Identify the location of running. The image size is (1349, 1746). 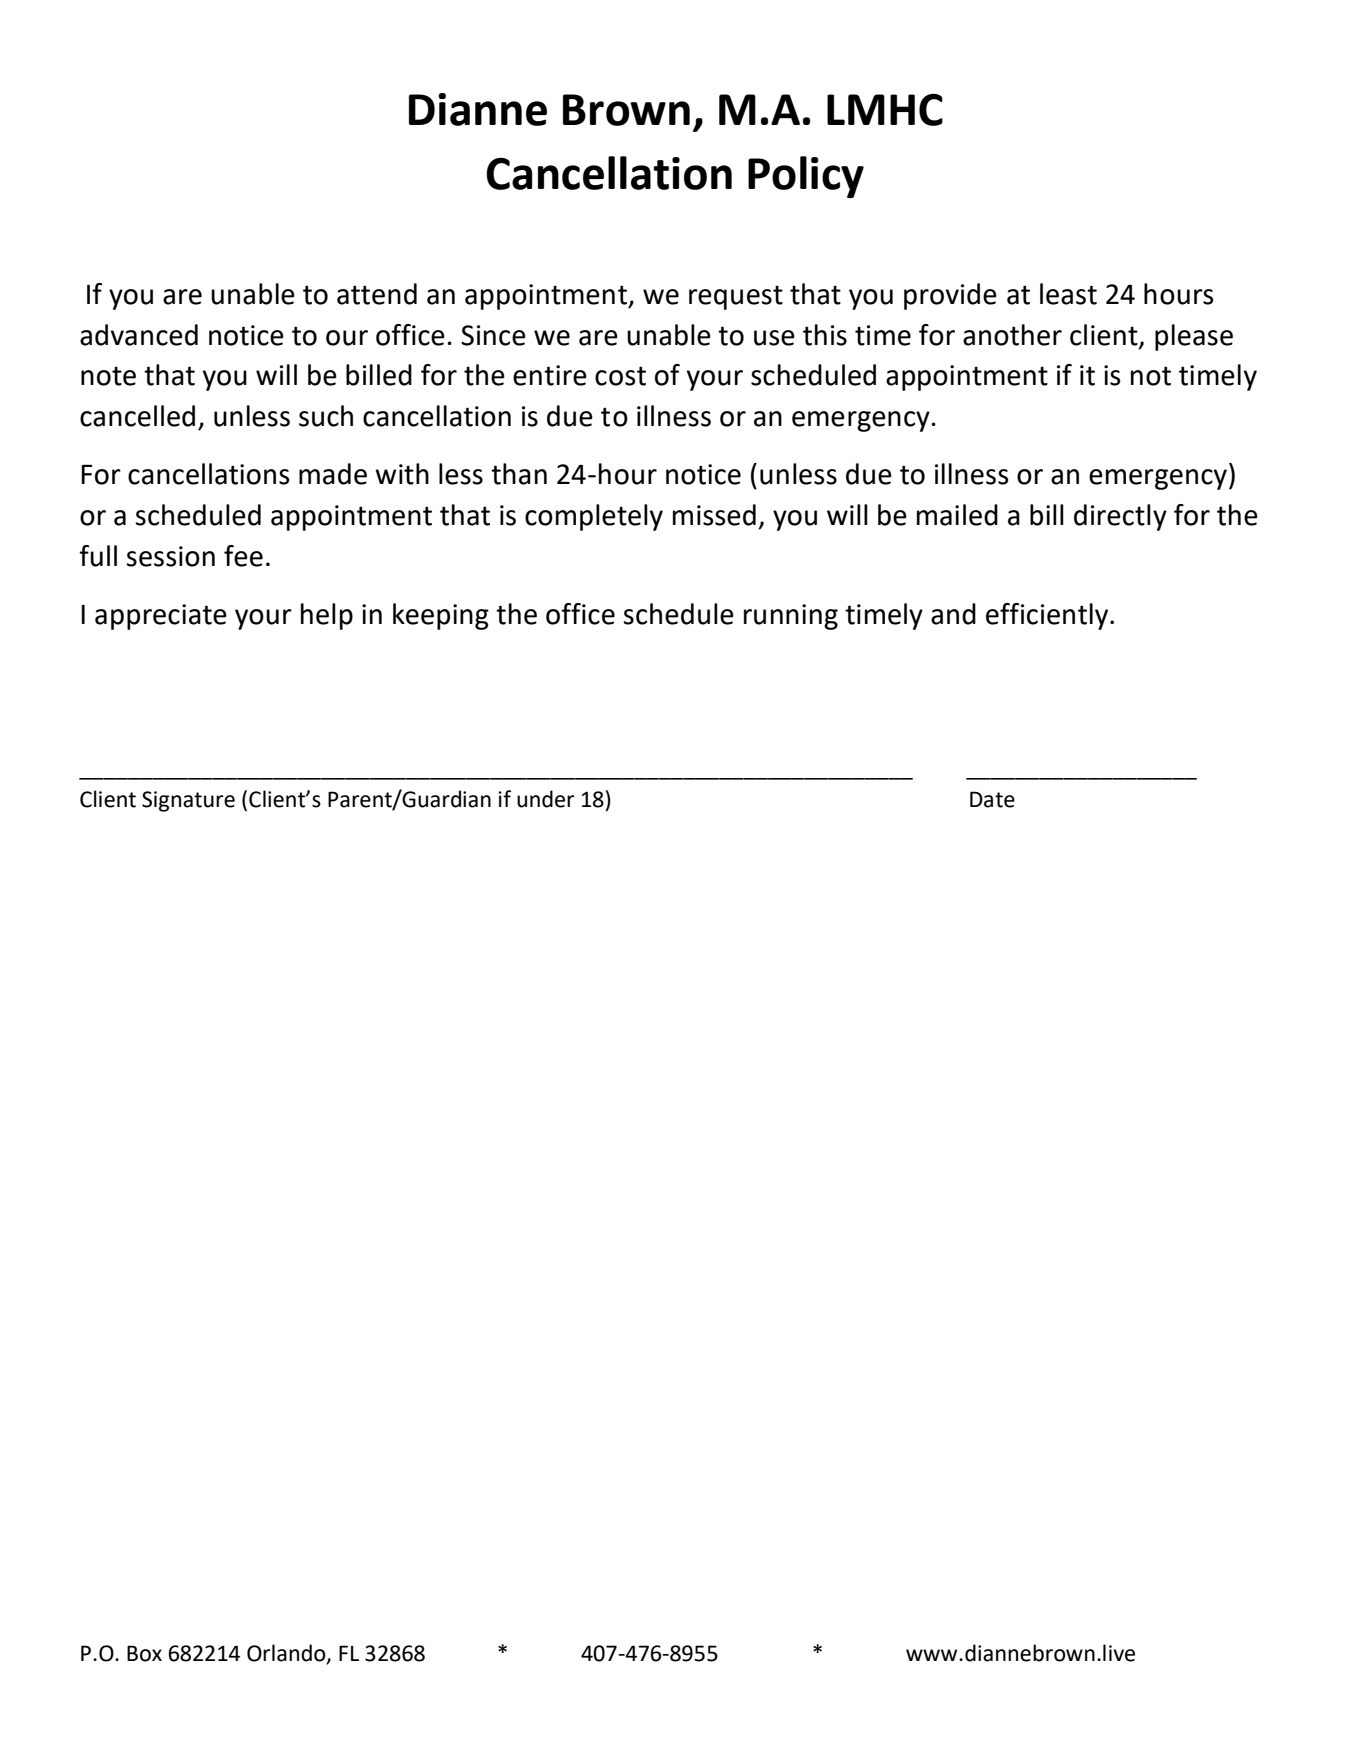
(791, 617).
